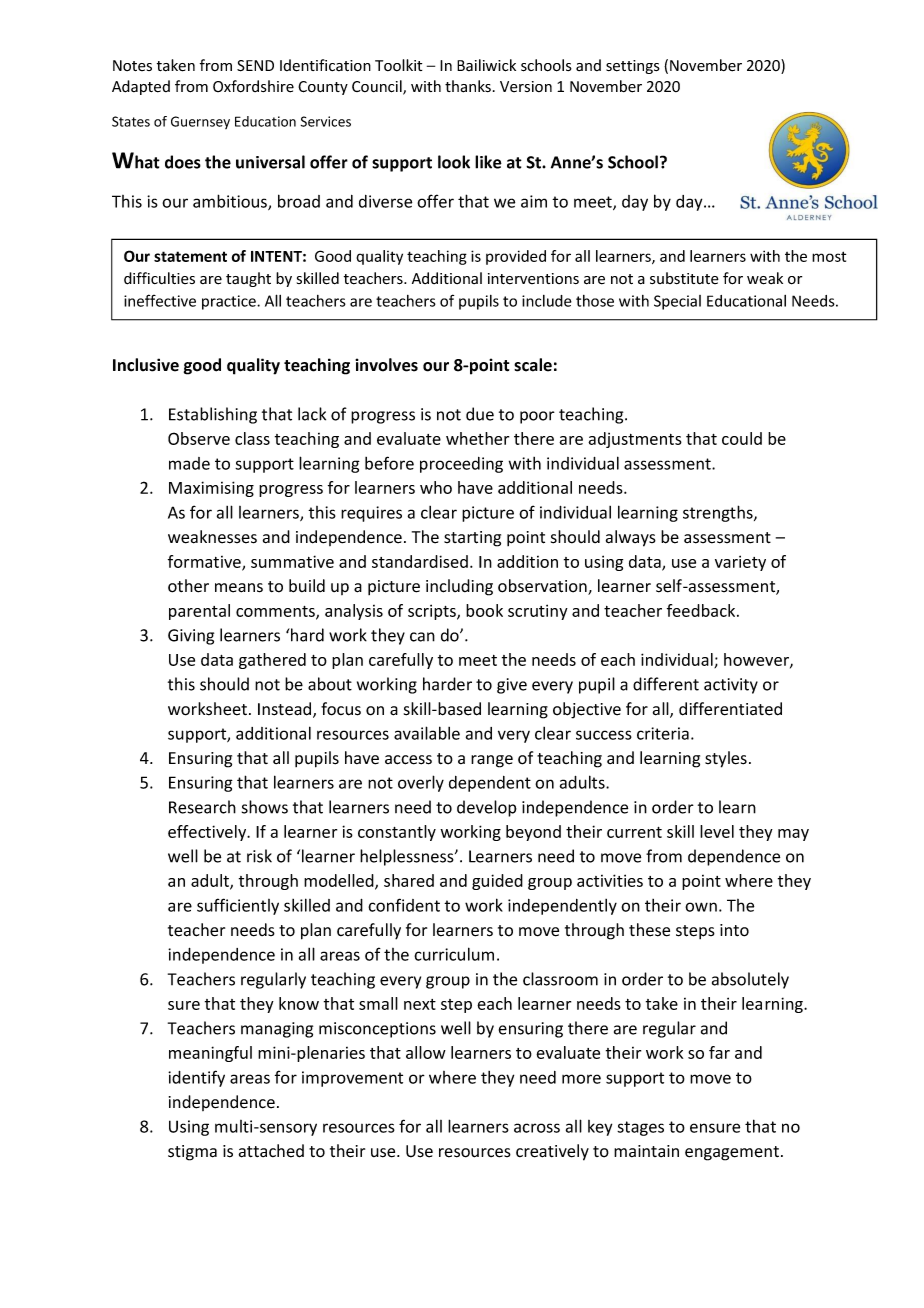 The height and width of the image is (1308, 924). What do you see at coordinates (702, 610) in the image?
I see `feedback` at bounding box center [702, 610].
